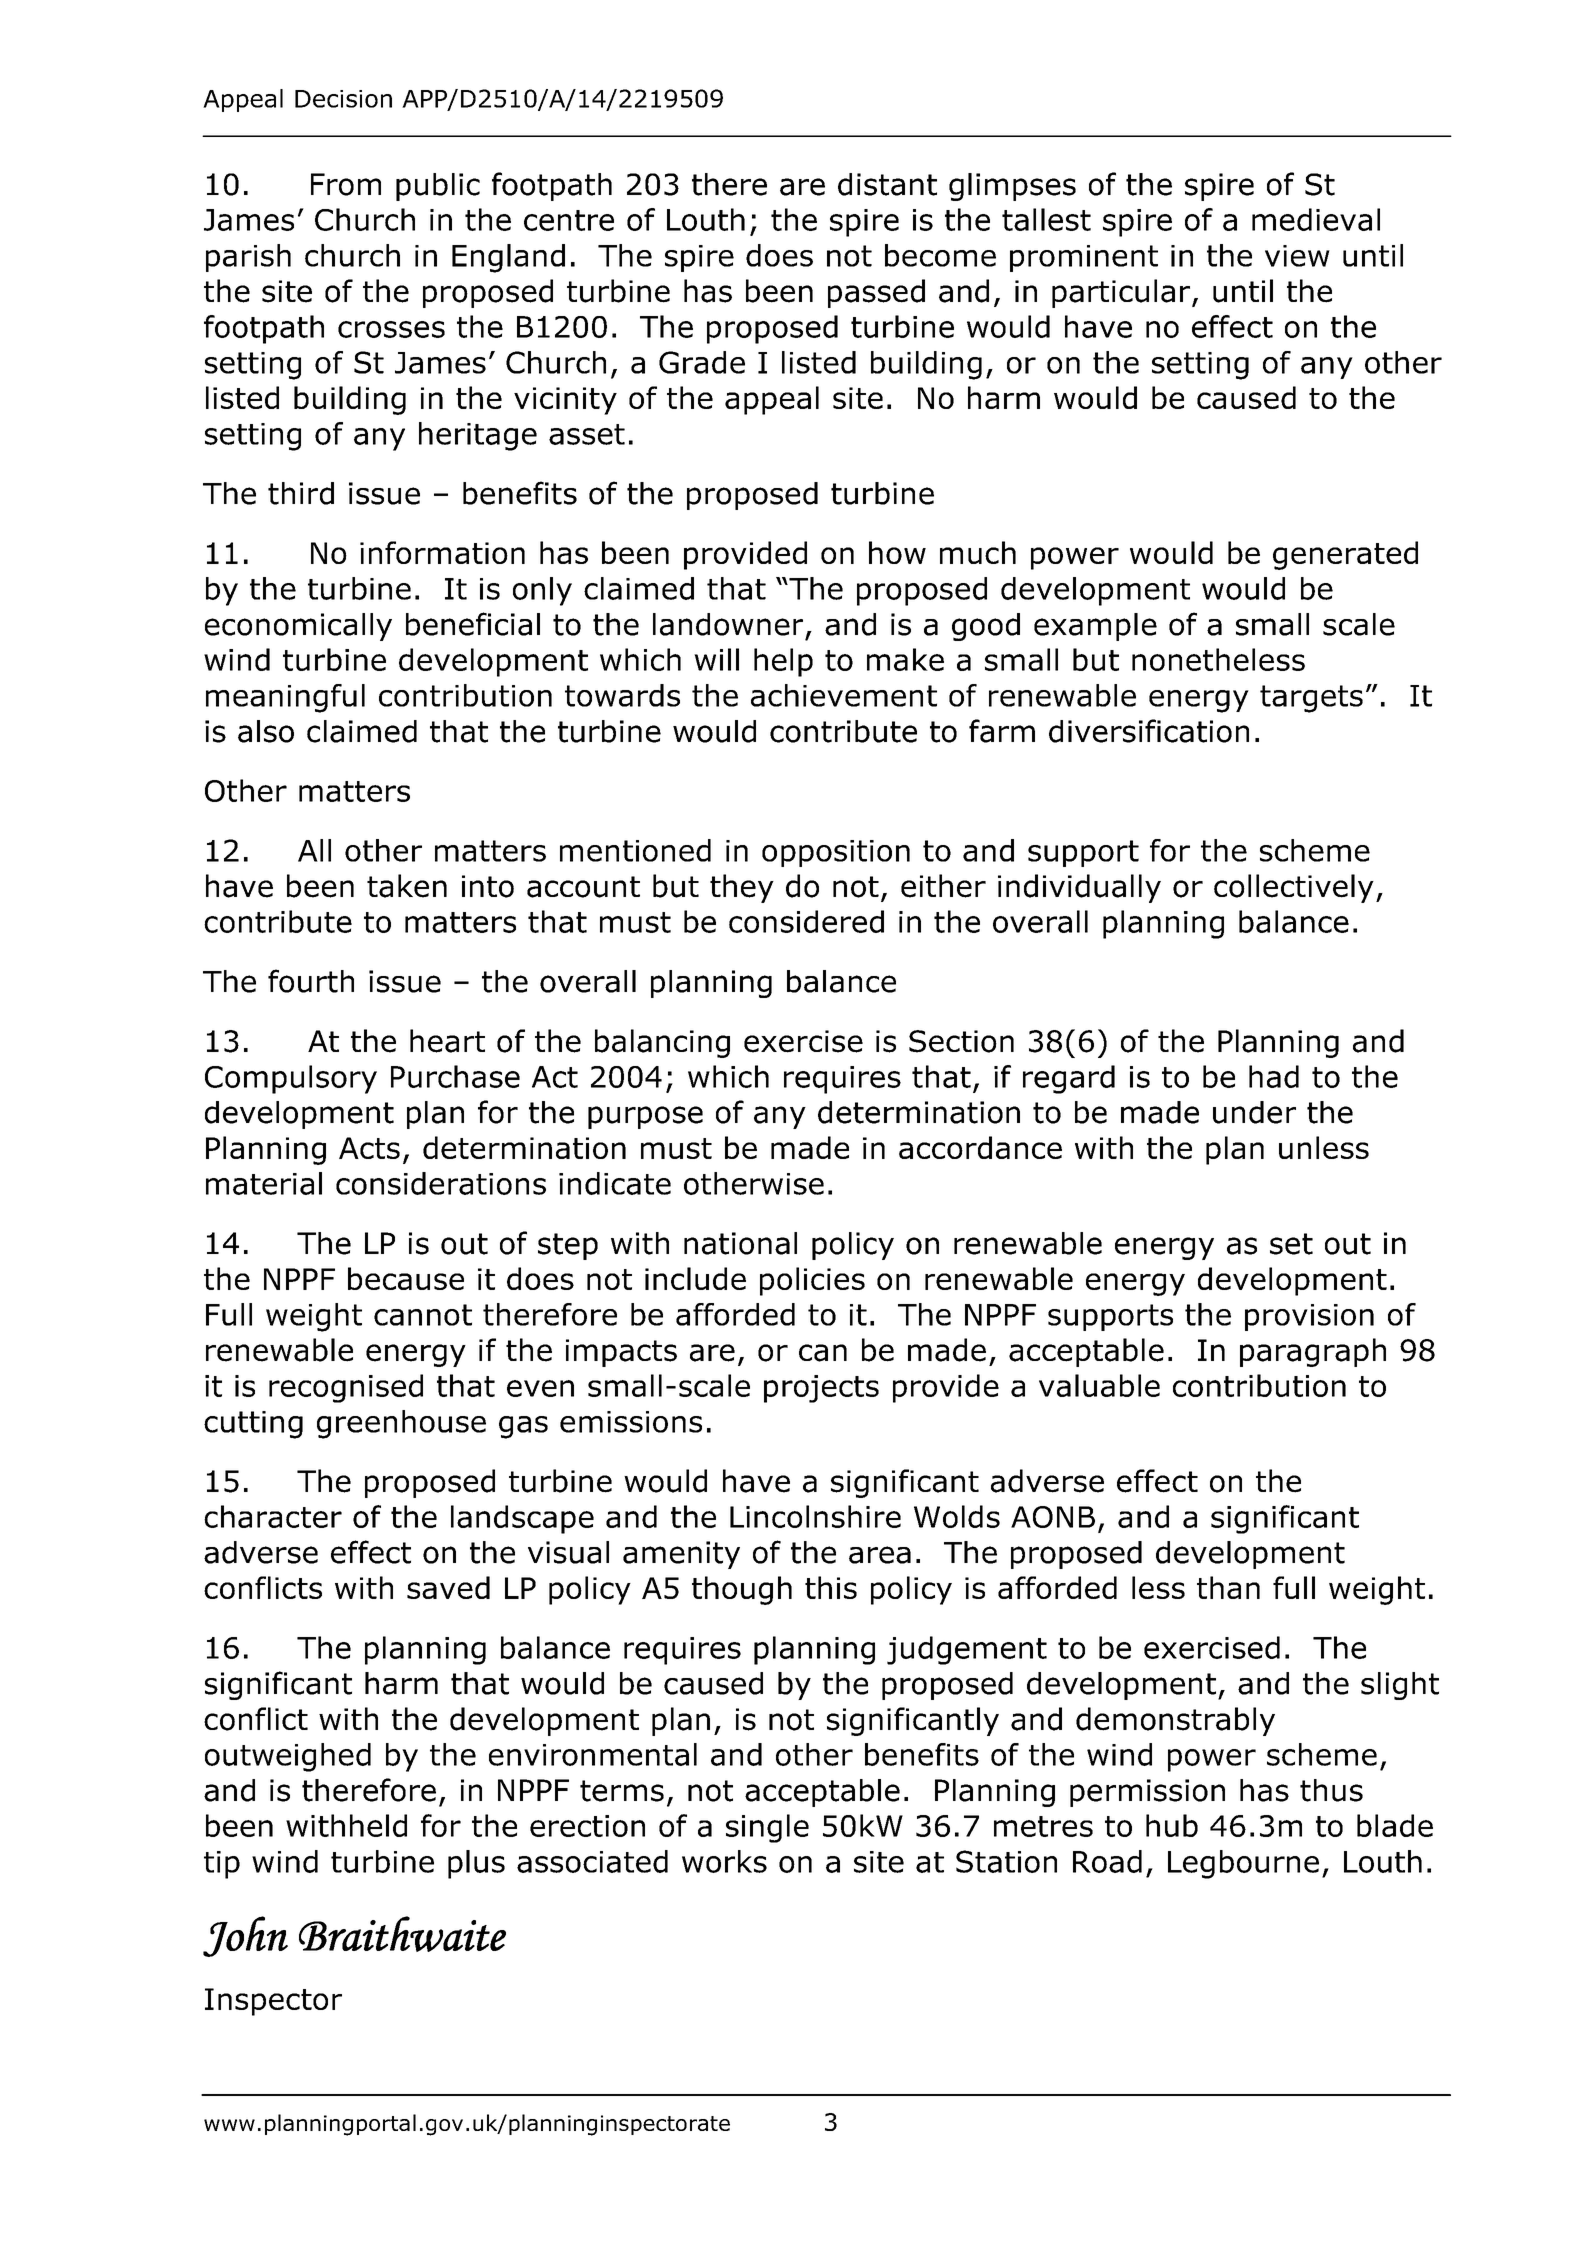 Image resolution: width=1586 pixels, height=2245 pixels. Describe the element at coordinates (346, 184) in the page. I see `From` at that location.
